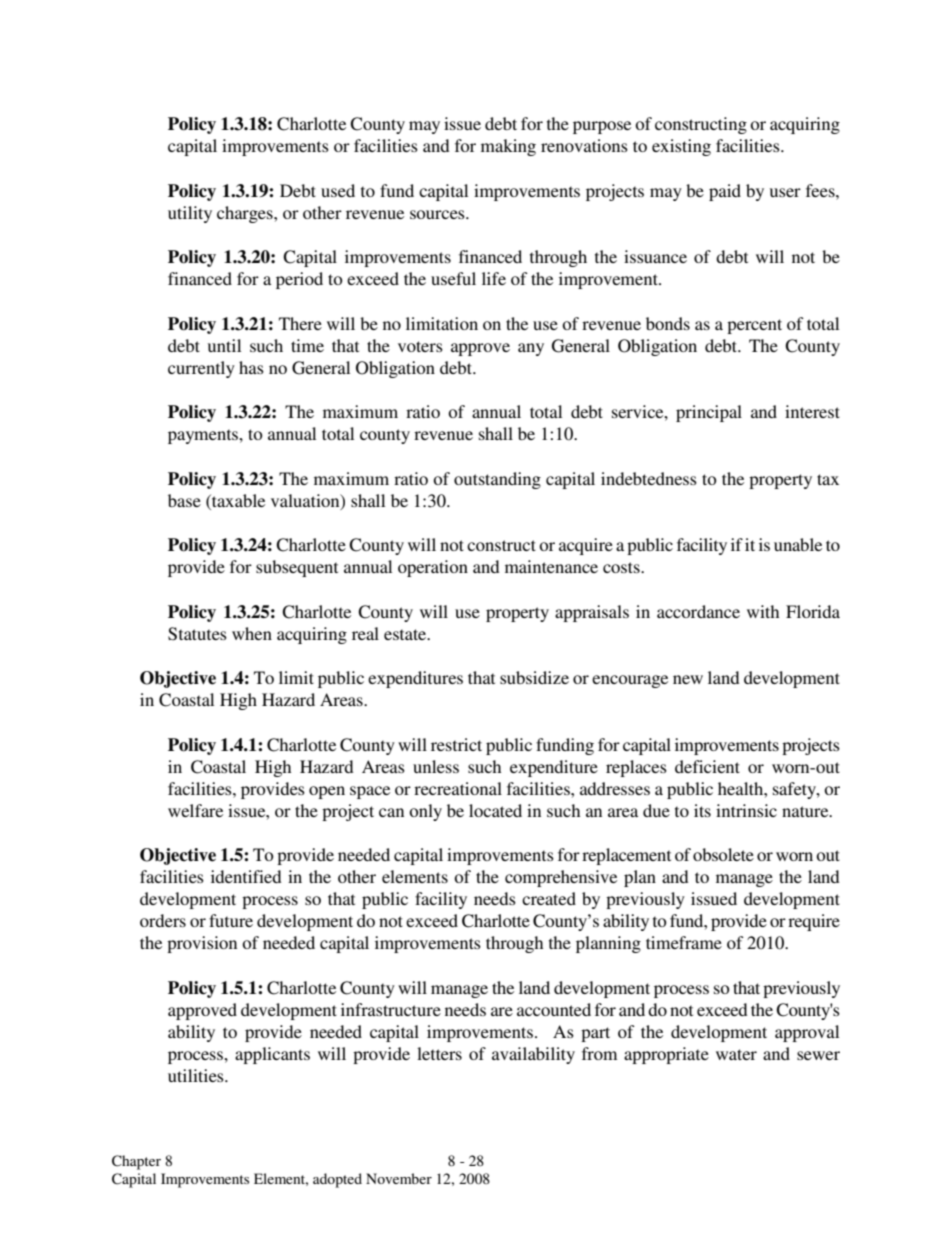 The width and height of the screenshot is (952, 1233). Describe the element at coordinates (246, 214) in the screenshot. I see `charges` at that location.
